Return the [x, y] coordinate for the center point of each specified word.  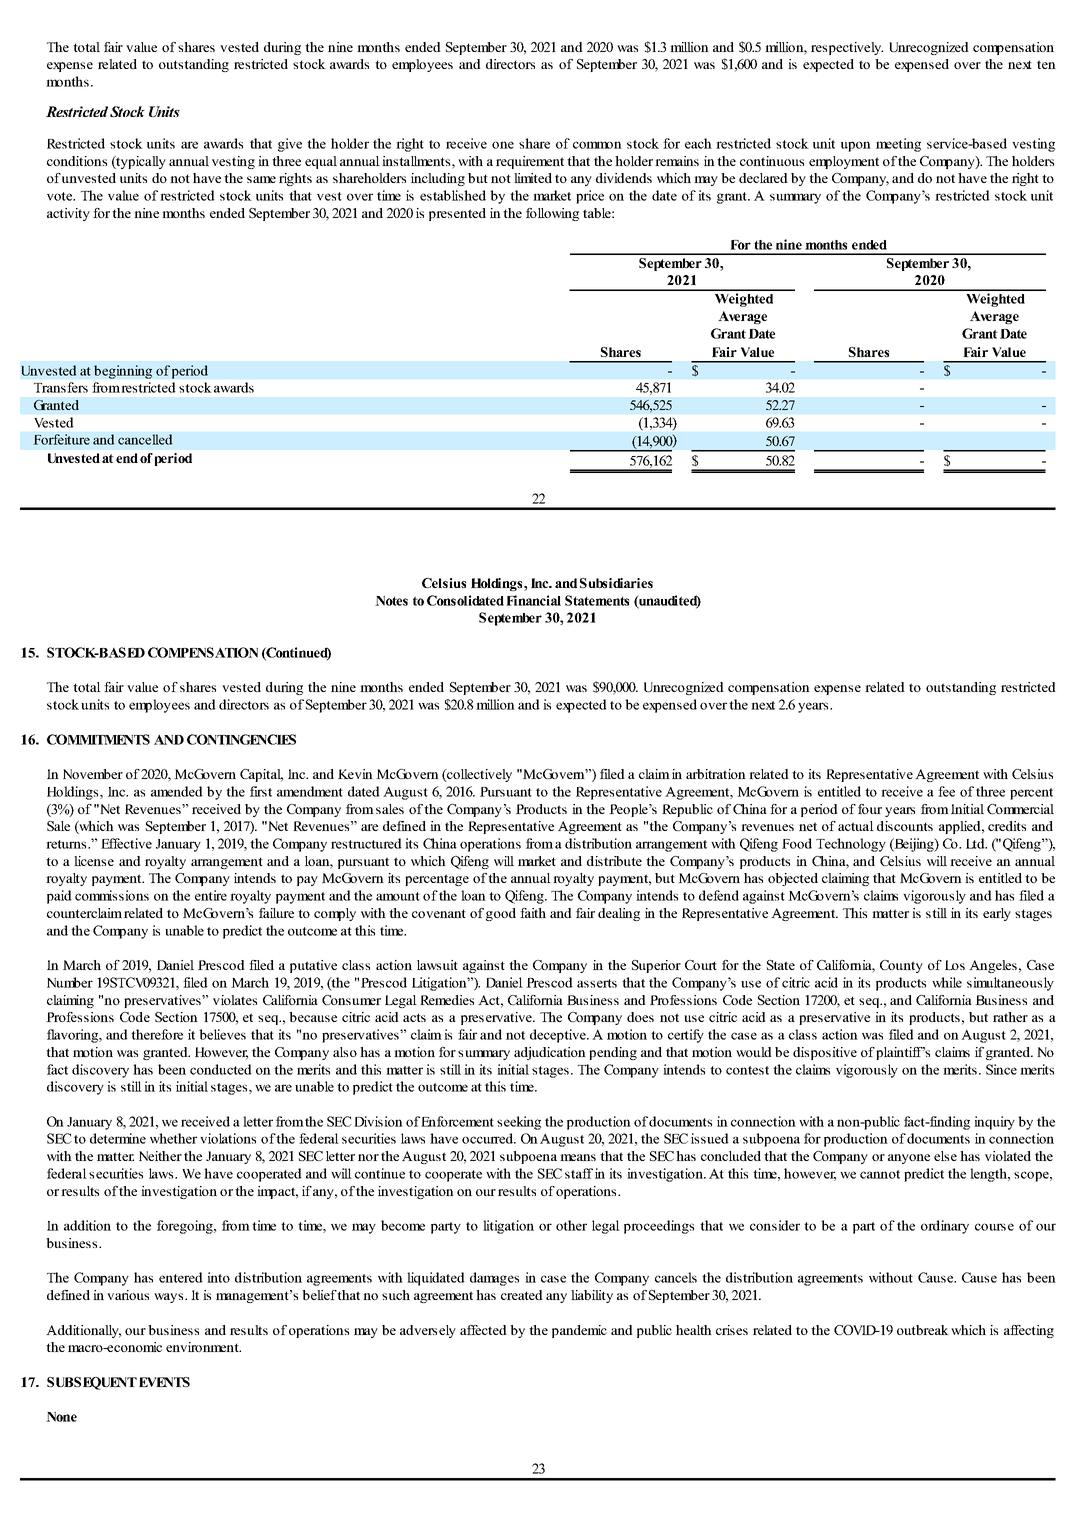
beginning [123, 372]
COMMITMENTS [98, 739]
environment [203, 1347]
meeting [898, 145]
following [552, 214]
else [945, 1156]
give [290, 145]
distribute [614, 861]
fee [946, 791]
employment [844, 162]
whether [173, 1138]
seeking [519, 1123]
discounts [905, 826]
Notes [391, 601]
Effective [126, 843]
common [597, 145]
